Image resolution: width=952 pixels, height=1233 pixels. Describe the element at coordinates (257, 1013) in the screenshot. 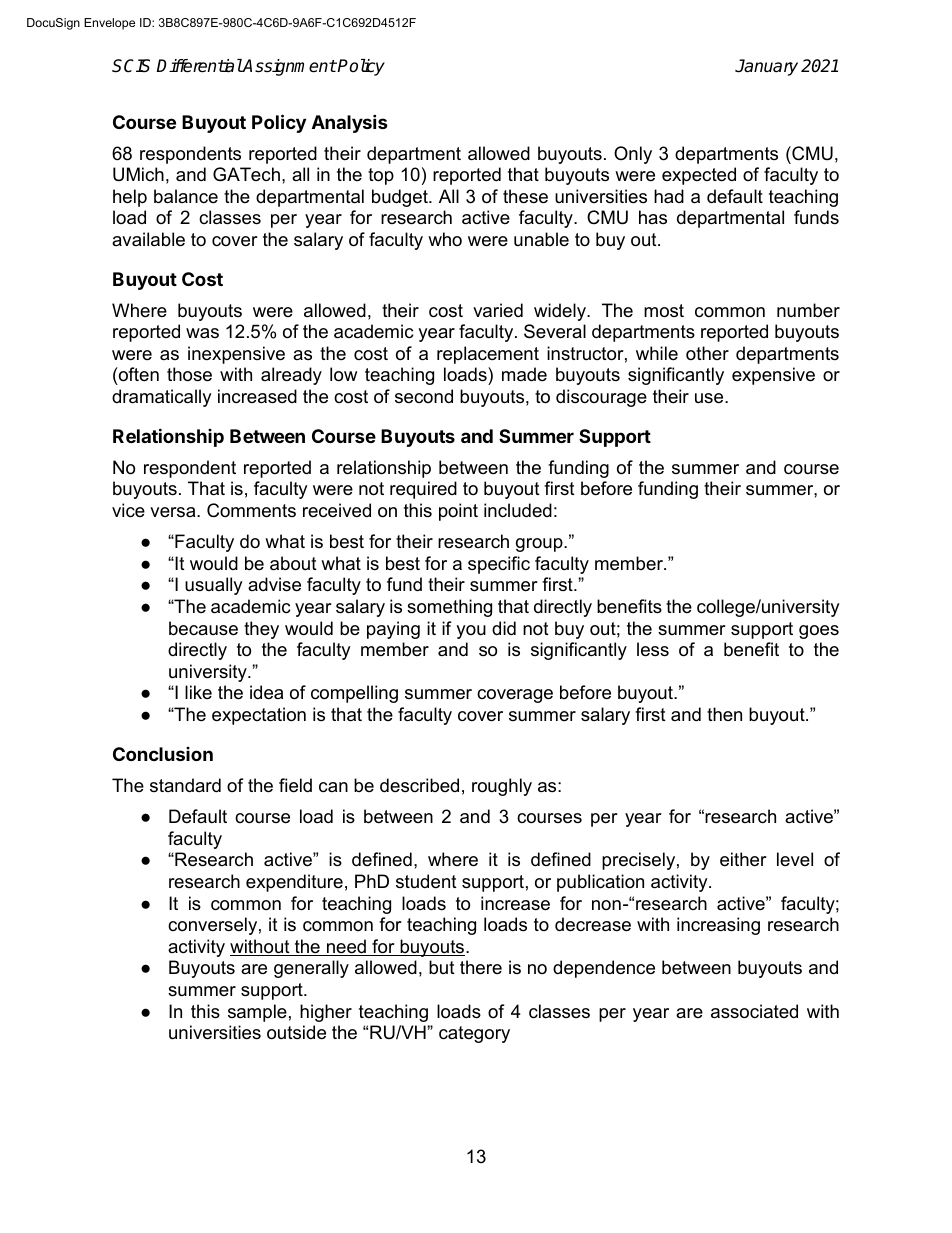

I see `sample` at that location.
